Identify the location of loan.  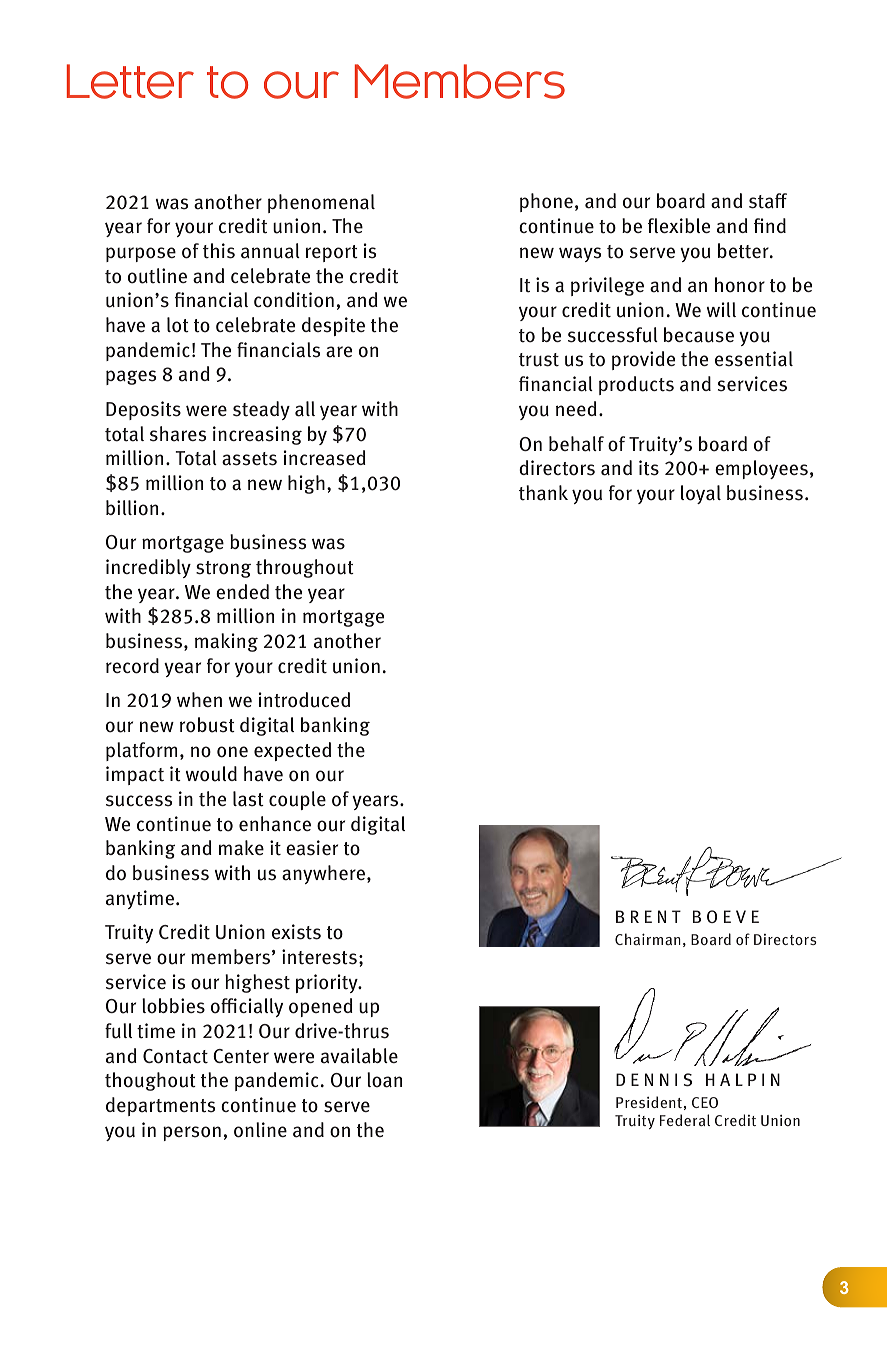
(384, 1080).
